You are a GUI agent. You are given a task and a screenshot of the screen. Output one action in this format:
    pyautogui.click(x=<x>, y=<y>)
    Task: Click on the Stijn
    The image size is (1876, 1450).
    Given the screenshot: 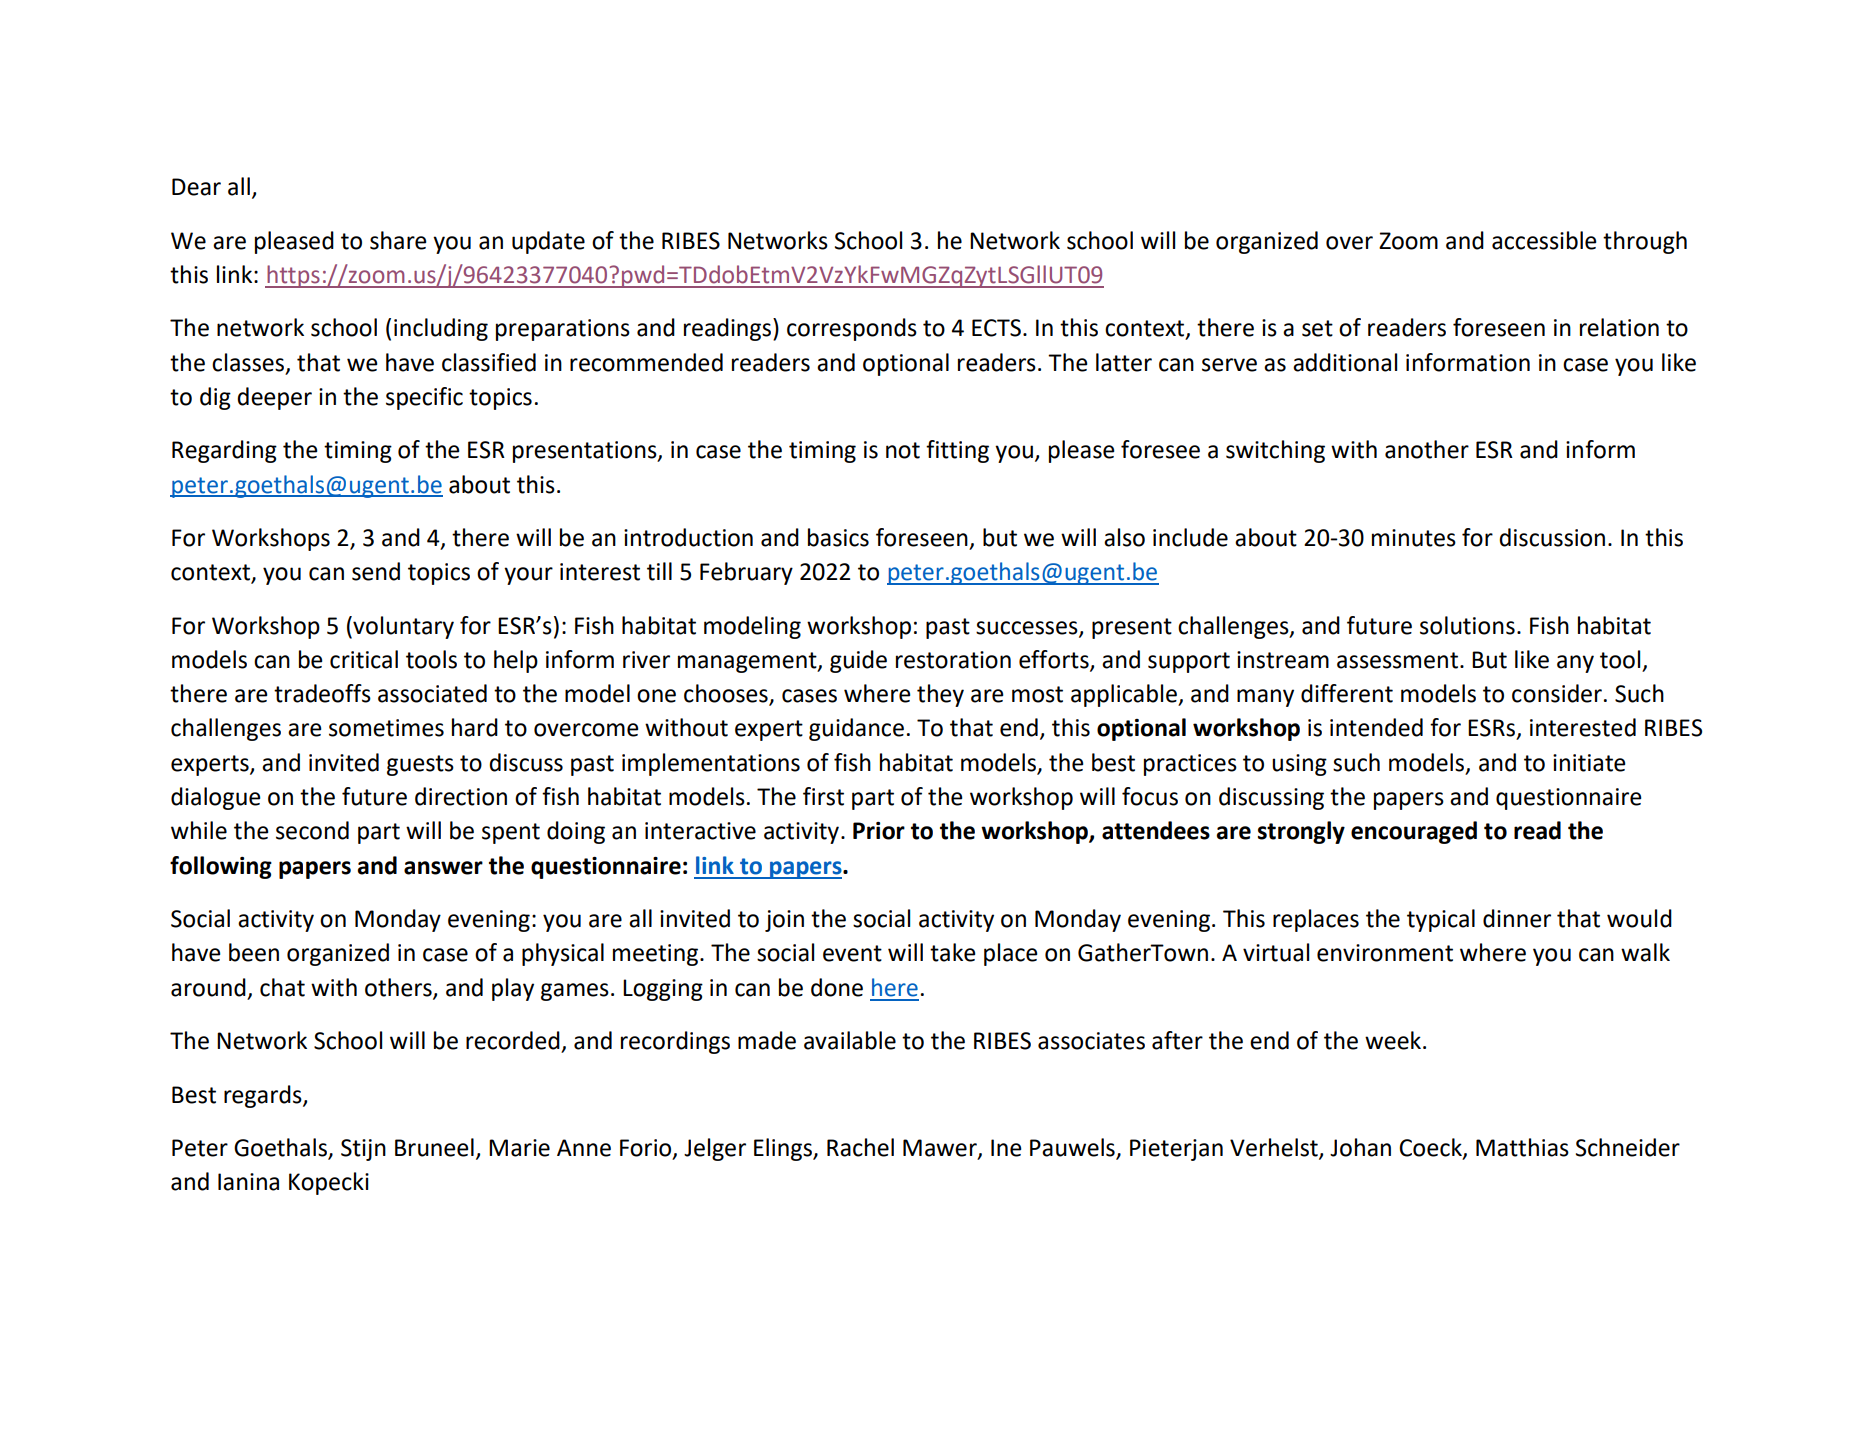 What is the action you would take?
    pyautogui.click(x=363, y=1150)
